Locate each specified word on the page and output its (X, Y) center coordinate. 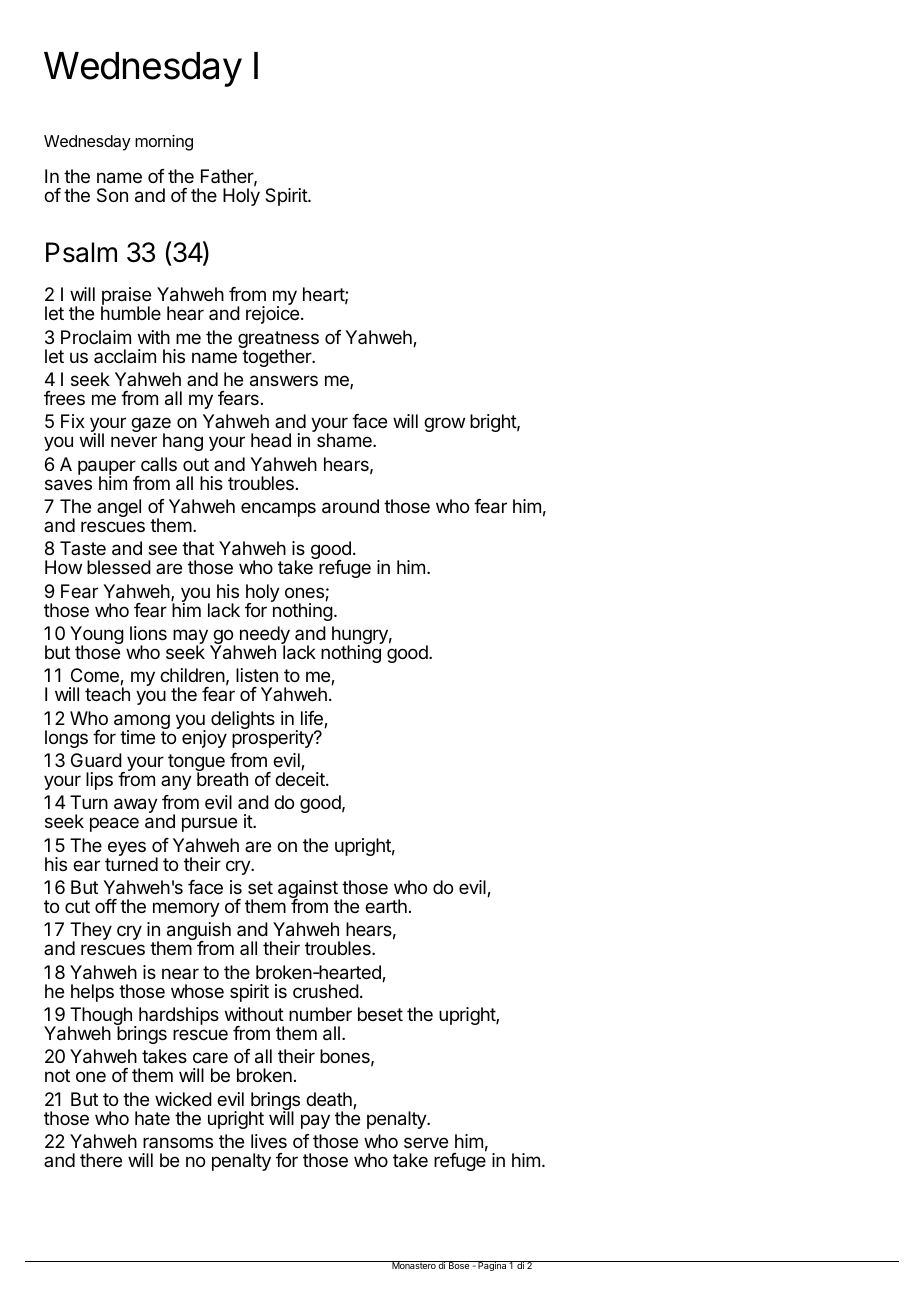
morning (164, 143)
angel (119, 508)
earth (386, 906)
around (350, 506)
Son (112, 195)
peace (114, 824)
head (271, 440)
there (101, 1160)
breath (222, 779)
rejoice (272, 315)
